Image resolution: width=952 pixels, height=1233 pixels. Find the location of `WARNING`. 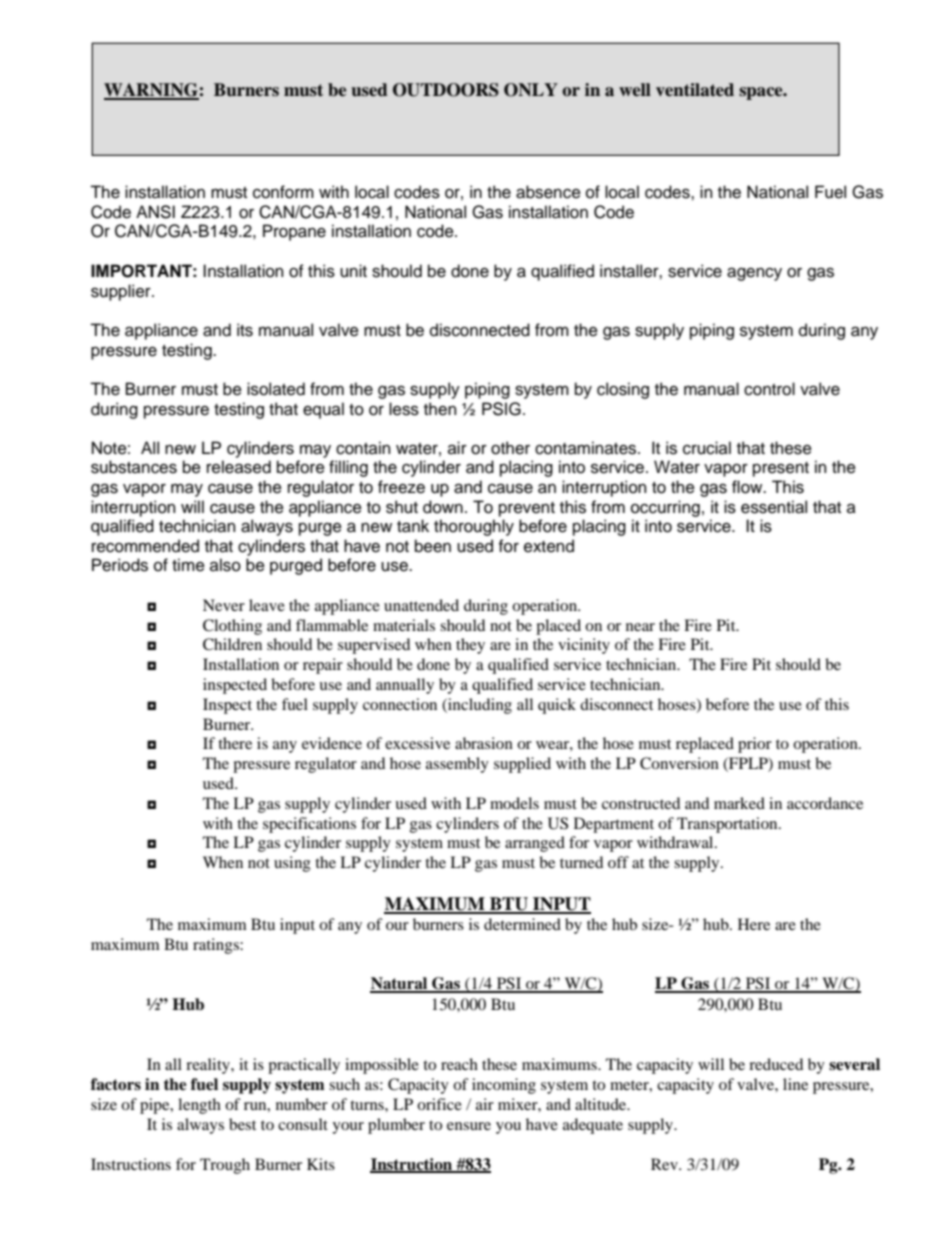

WARNING is located at coordinates (151, 91).
